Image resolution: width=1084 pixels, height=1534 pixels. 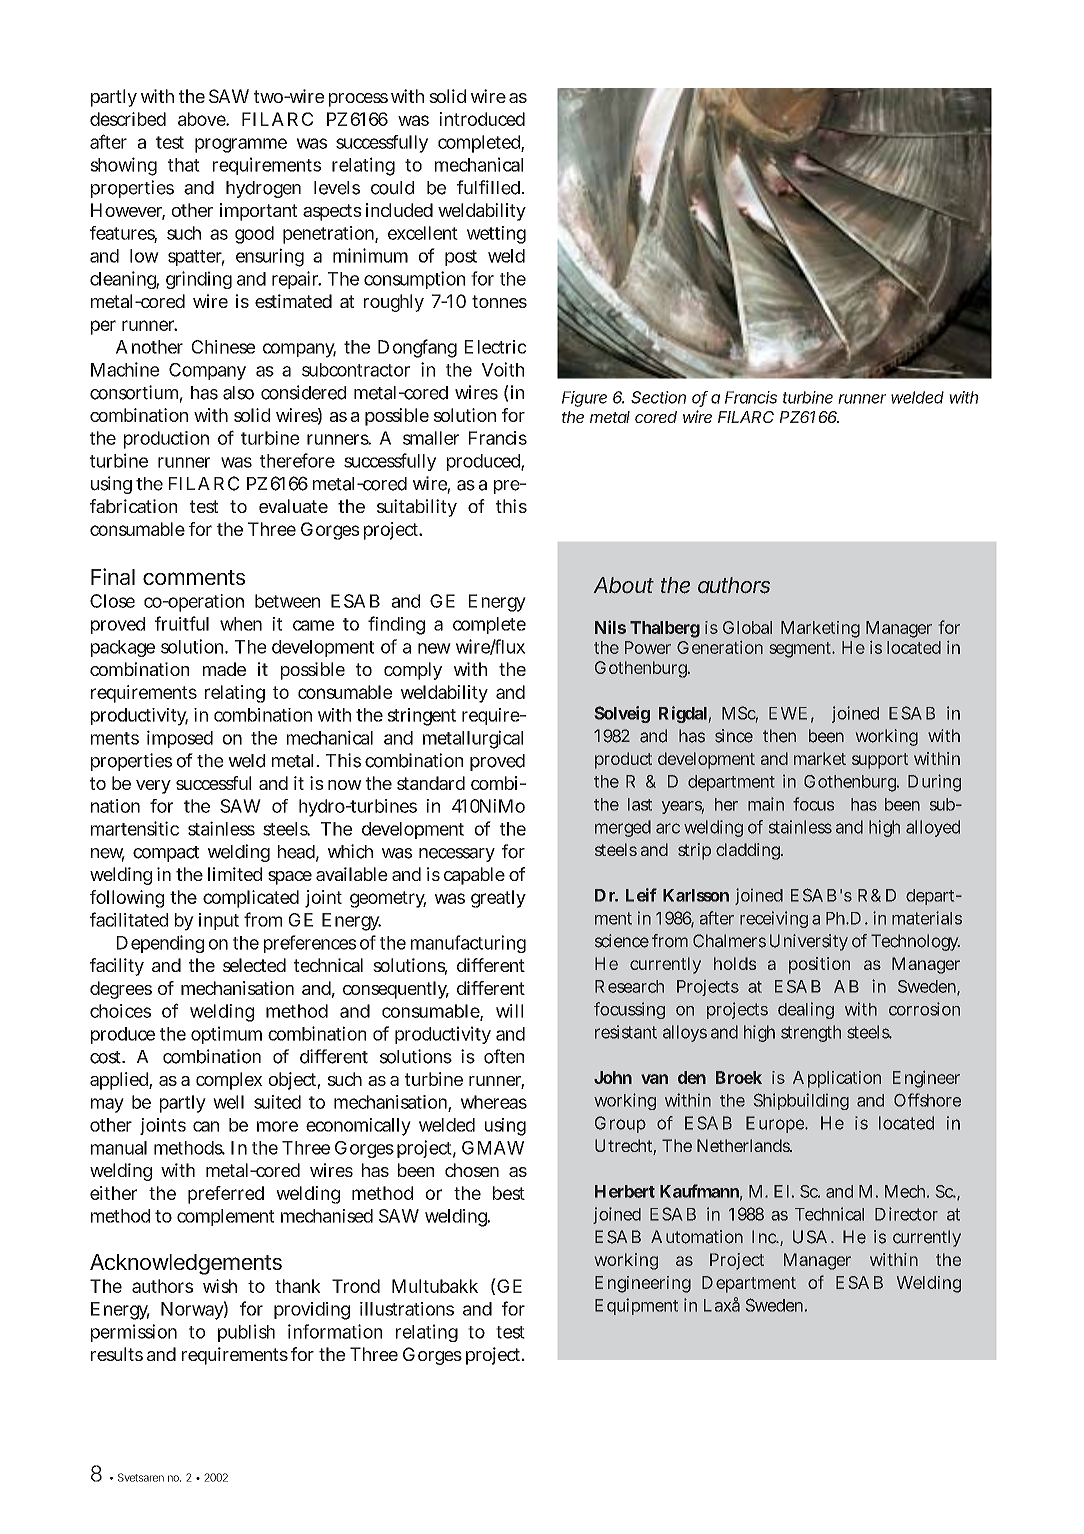 What do you see at coordinates (482, 119) in the screenshot?
I see `introduced` at bounding box center [482, 119].
